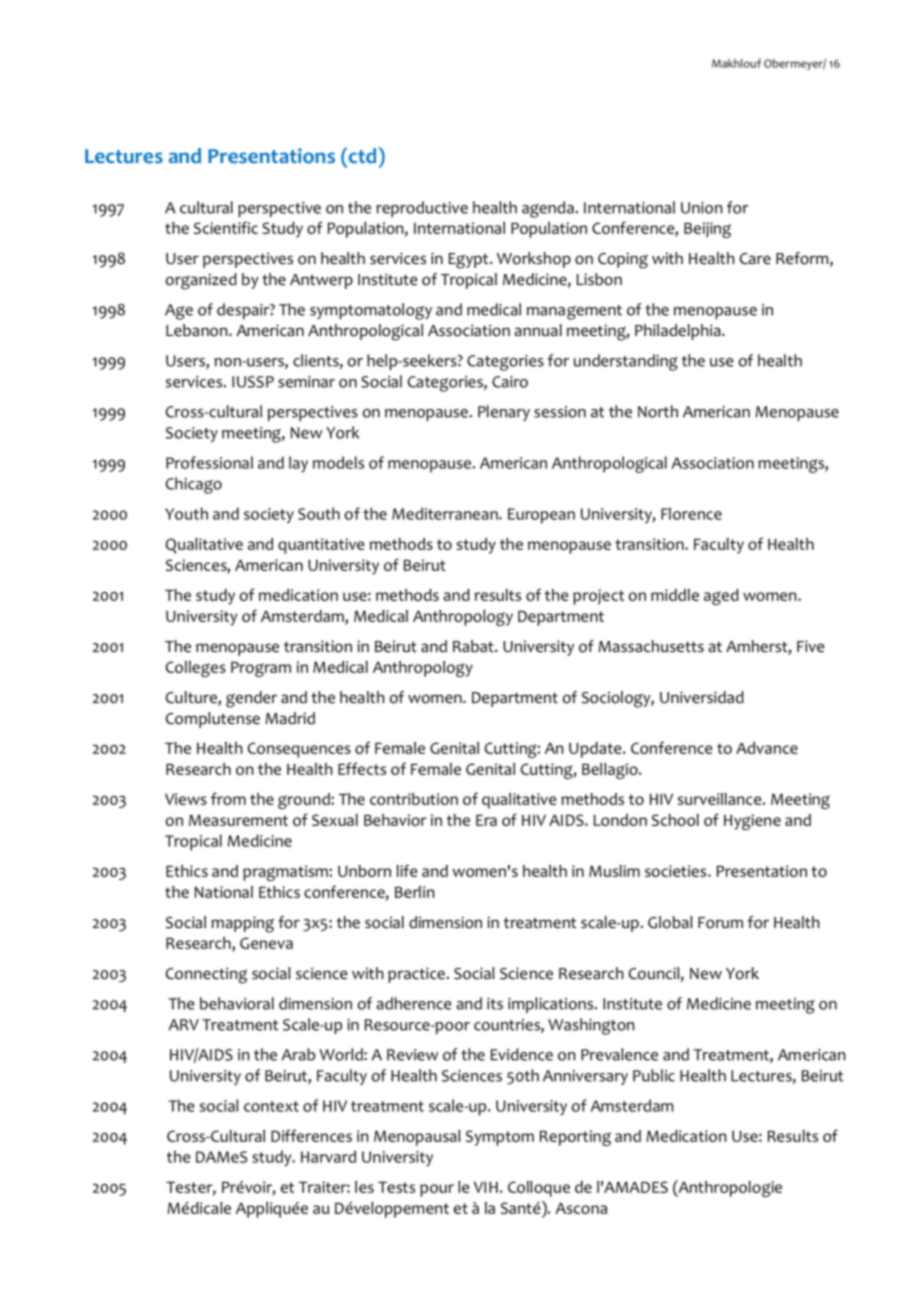 This screenshot has width=924, height=1308. Describe the element at coordinates (701, 208) in the screenshot. I see `Union` at that location.
